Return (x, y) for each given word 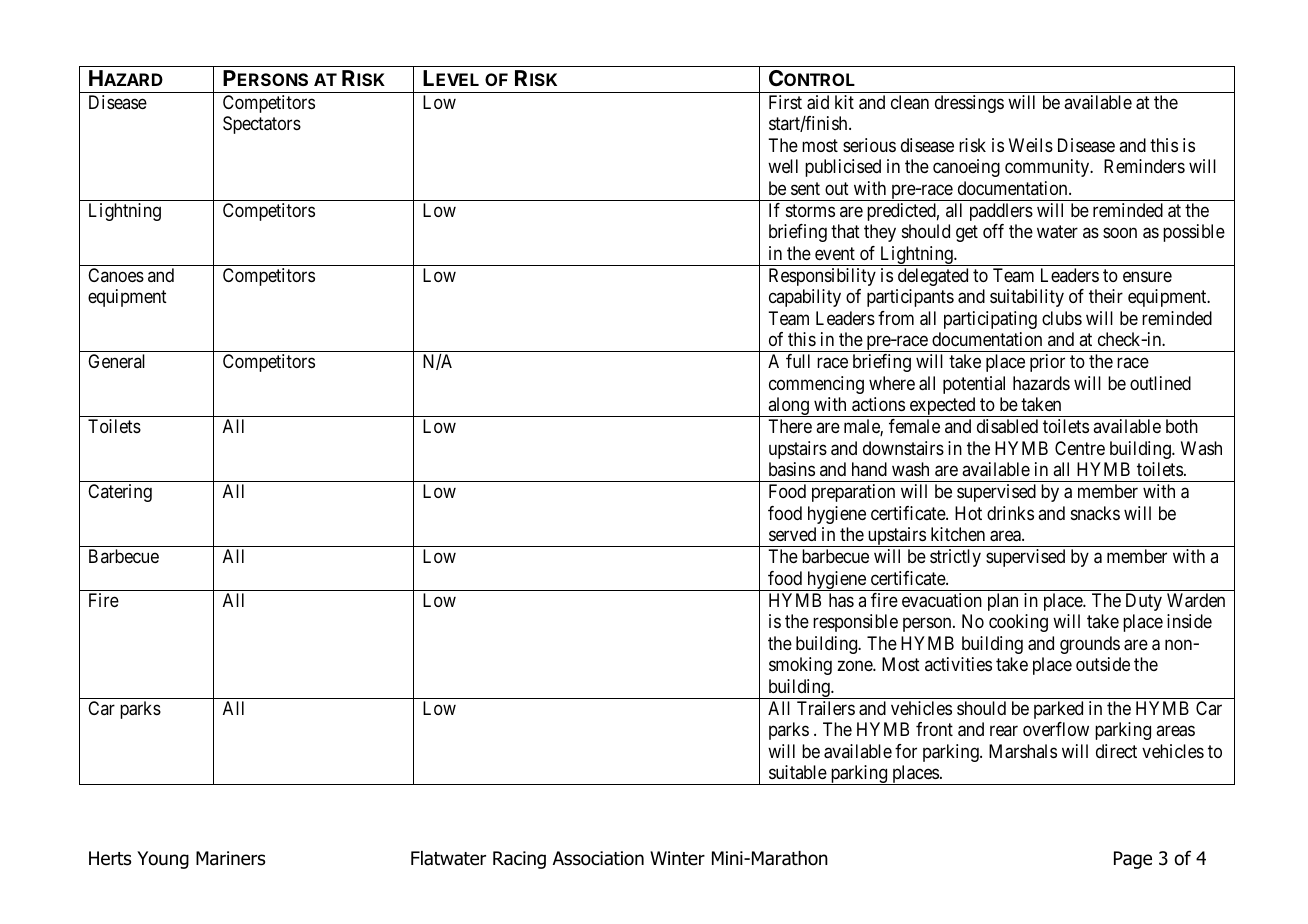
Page (1133, 860)
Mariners (230, 858)
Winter (677, 858)
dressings (969, 104)
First (785, 102)
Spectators (262, 125)
